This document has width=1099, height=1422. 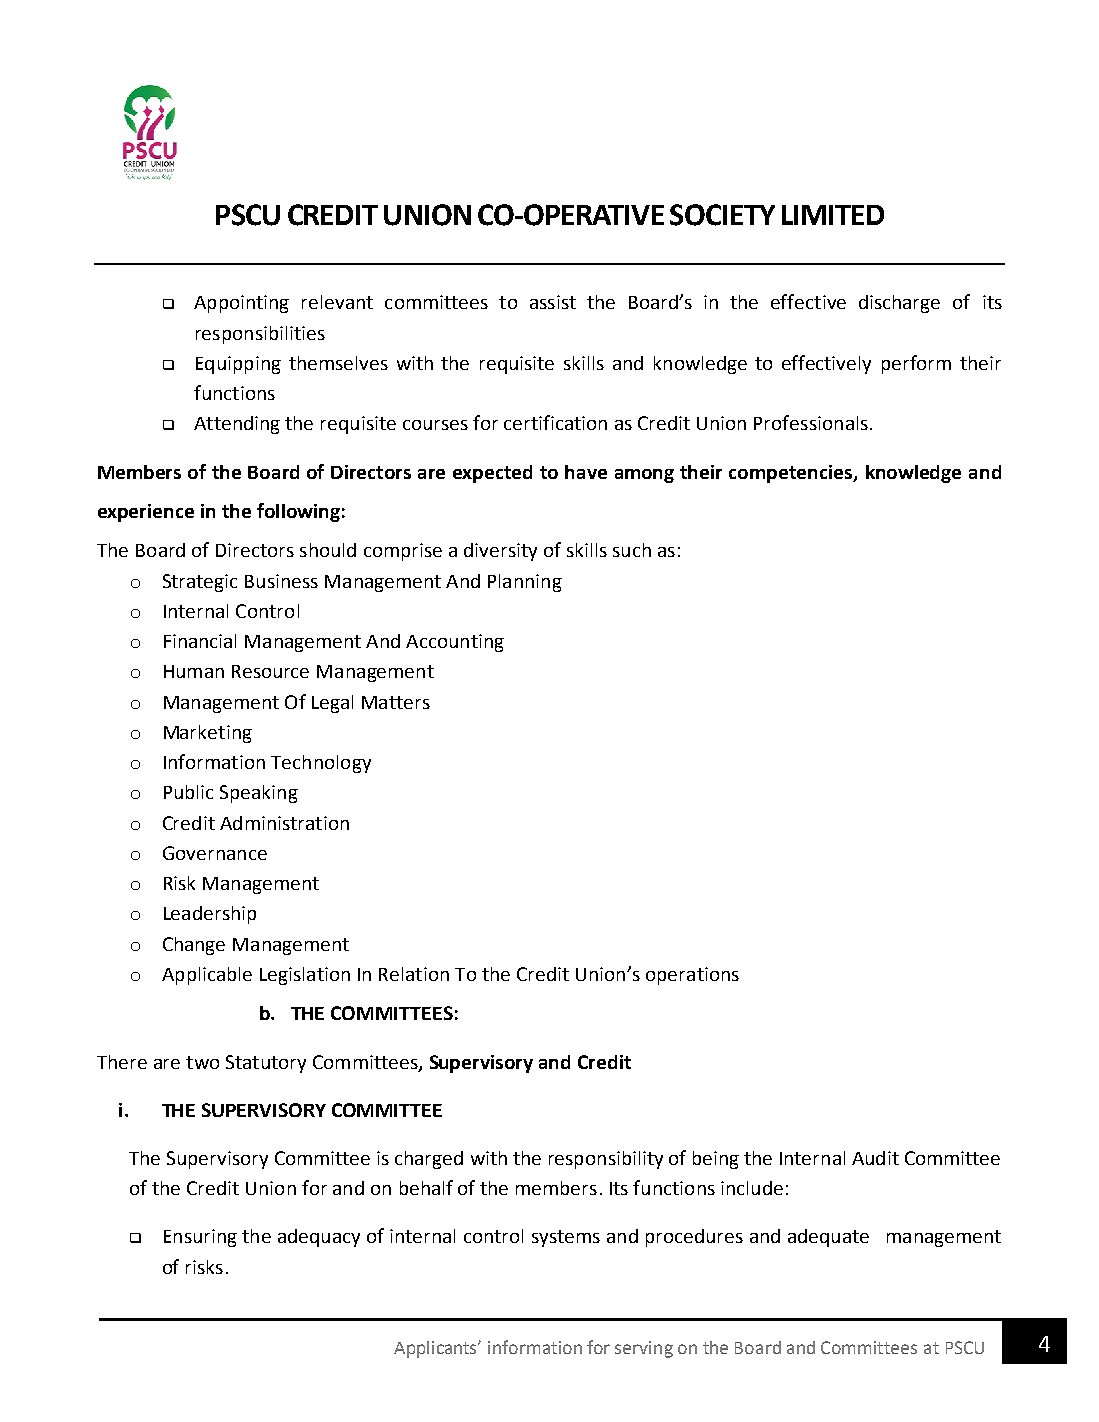 I want to click on Strategic, so click(x=200, y=583).
